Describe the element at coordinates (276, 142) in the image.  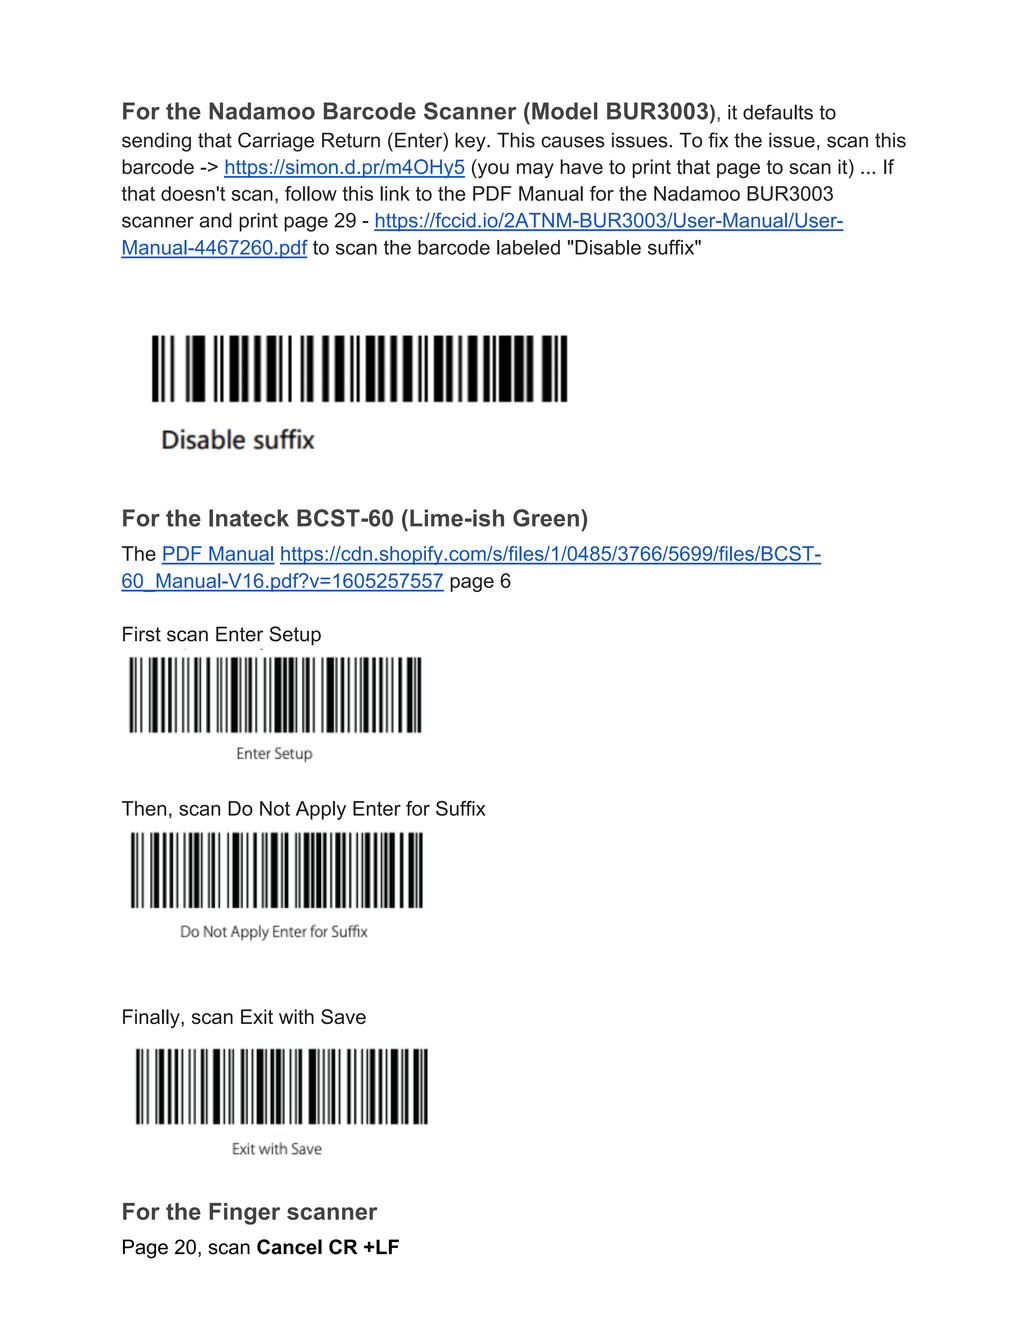
I see `Carriage` at that location.
